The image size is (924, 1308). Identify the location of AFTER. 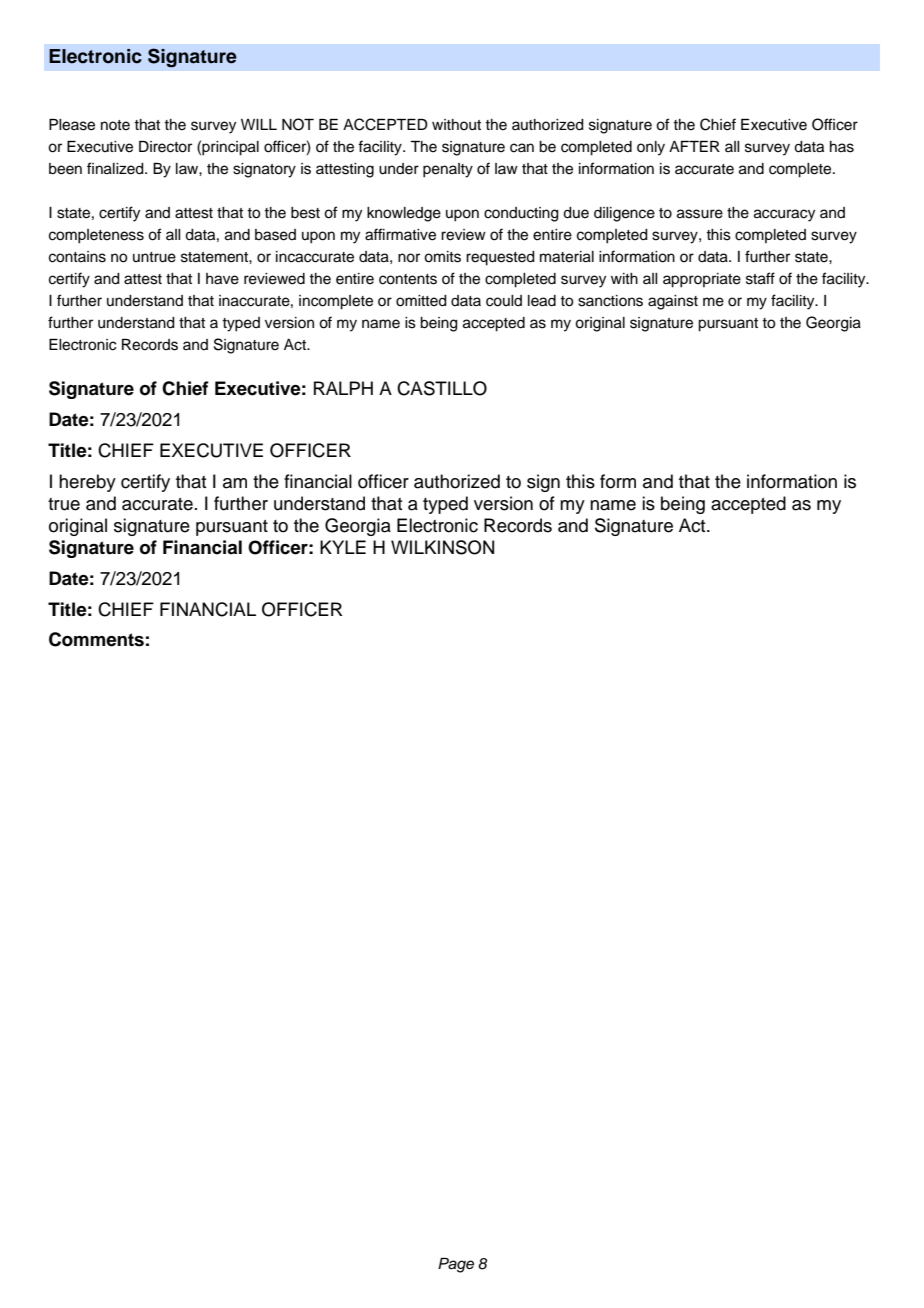
(694, 146).
